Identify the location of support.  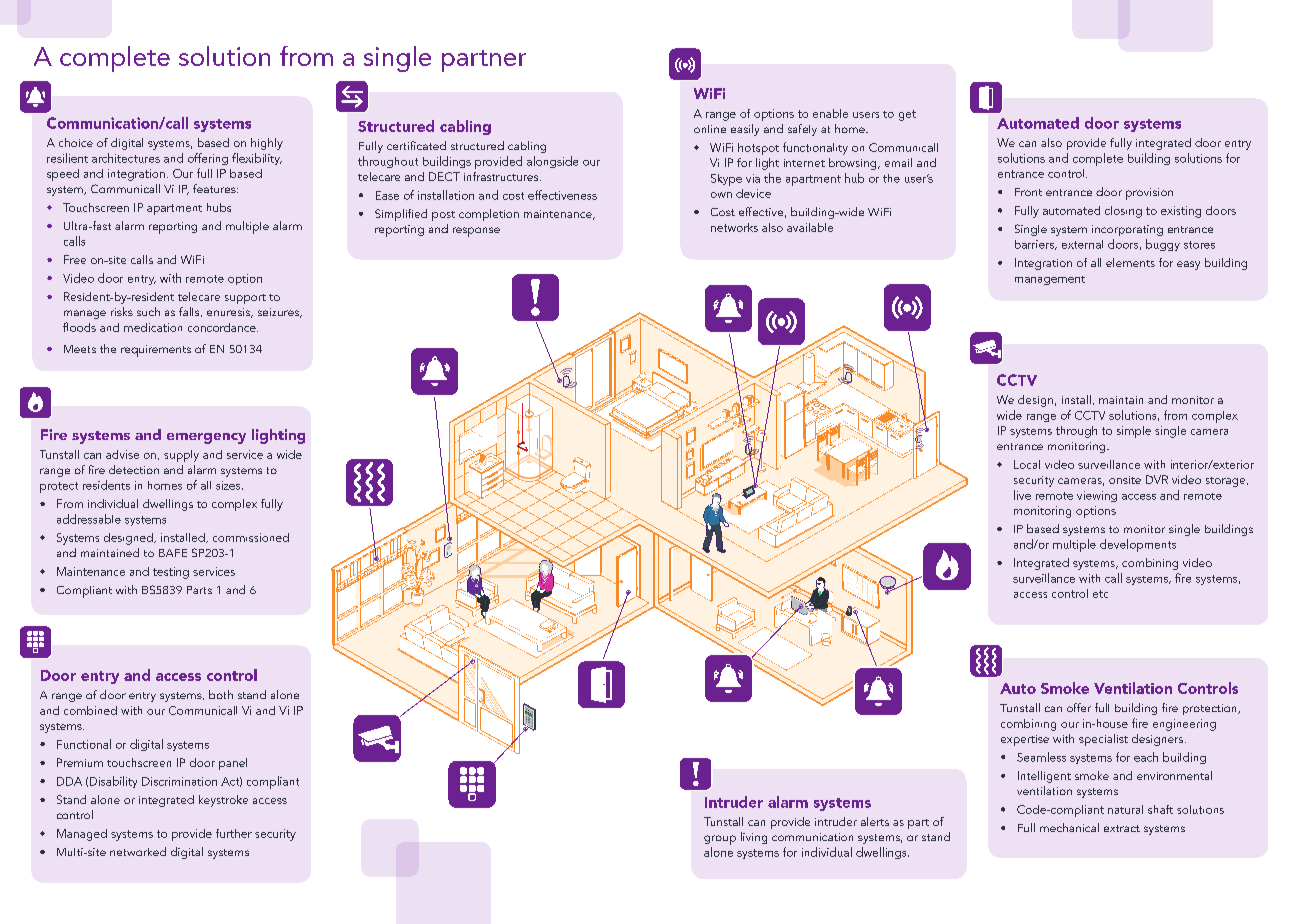
(245, 299).
